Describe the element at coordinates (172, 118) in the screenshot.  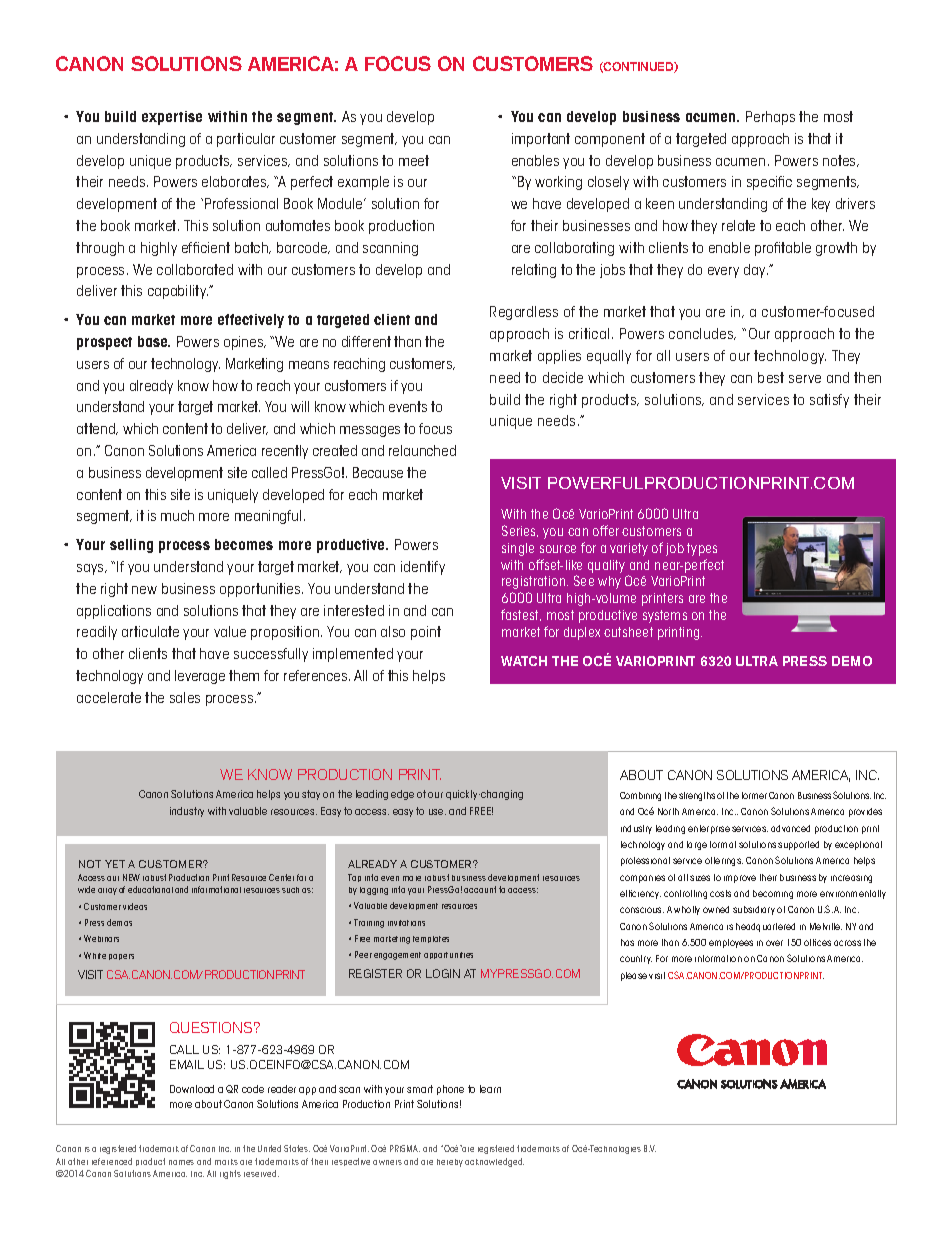
I see `expertise` at that location.
